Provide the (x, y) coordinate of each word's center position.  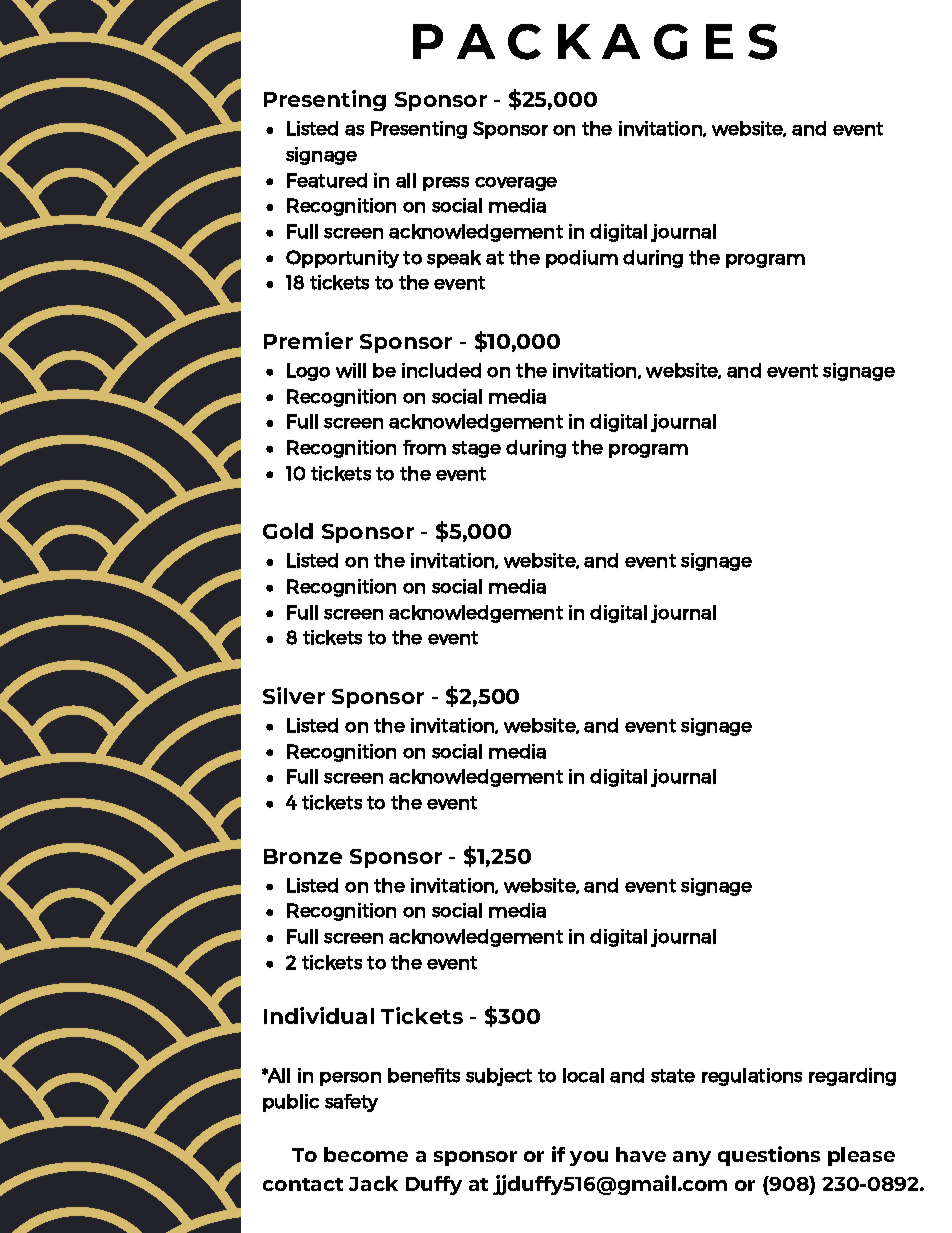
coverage (516, 184)
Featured (327, 180)
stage (476, 449)
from (424, 447)
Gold (288, 531)
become (366, 1154)
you (589, 1158)
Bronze (303, 856)
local (583, 1075)
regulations (752, 1077)
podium (582, 259)
